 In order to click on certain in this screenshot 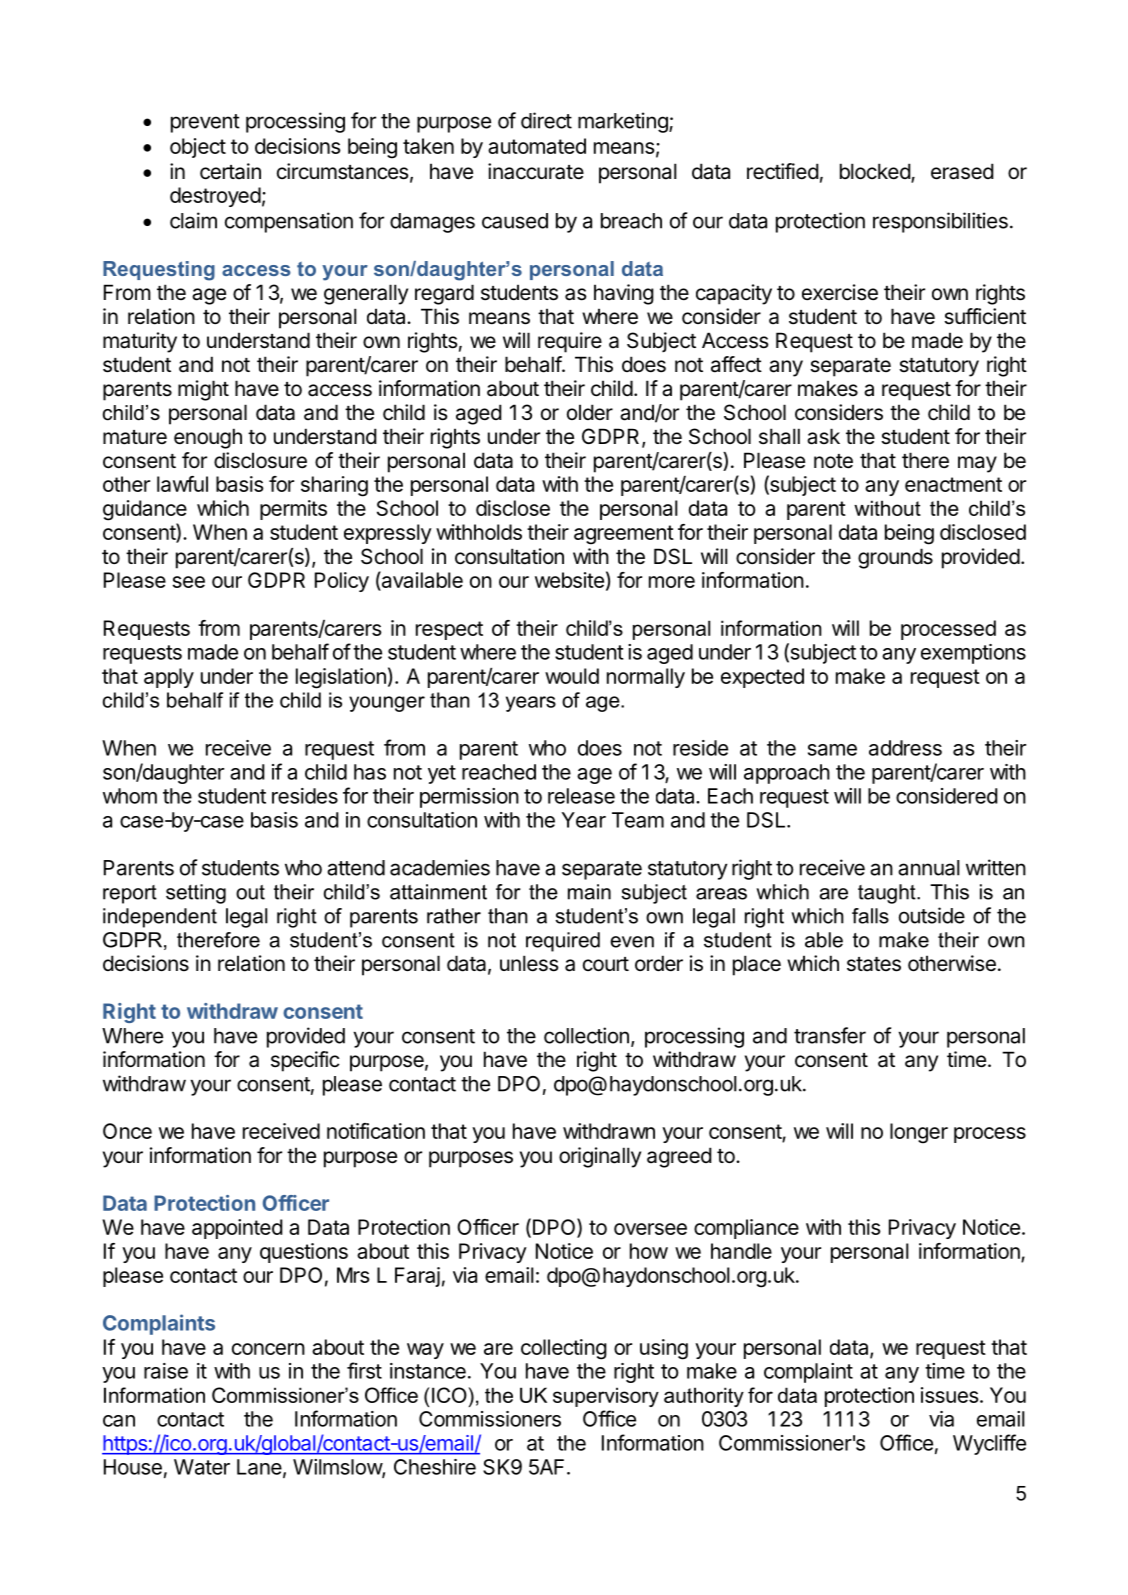, I will do `click(230, 171)`.
